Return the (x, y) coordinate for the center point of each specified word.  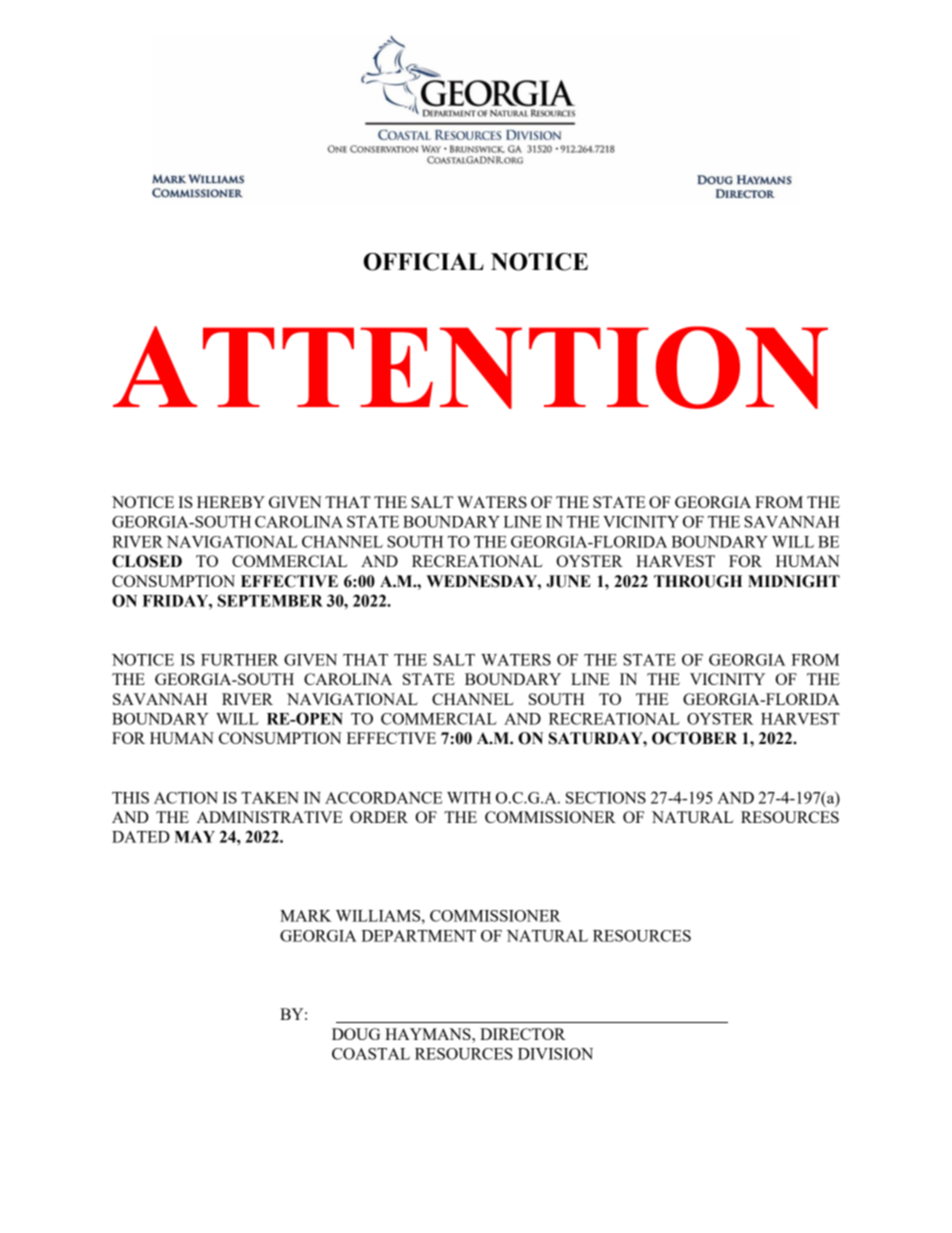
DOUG (356, 1034)
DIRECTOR (523, 1034)
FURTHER (240, 660)
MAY (194, 837)
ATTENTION (470, 367)
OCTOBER (694, 738)
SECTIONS (606, 798)
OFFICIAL (423, 262)
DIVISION (555, 1054)
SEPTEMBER (270, 600)
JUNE (568, 581)
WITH (469, 798)
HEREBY (231, 502)
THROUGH (698, 581)
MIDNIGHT (794, 581)
